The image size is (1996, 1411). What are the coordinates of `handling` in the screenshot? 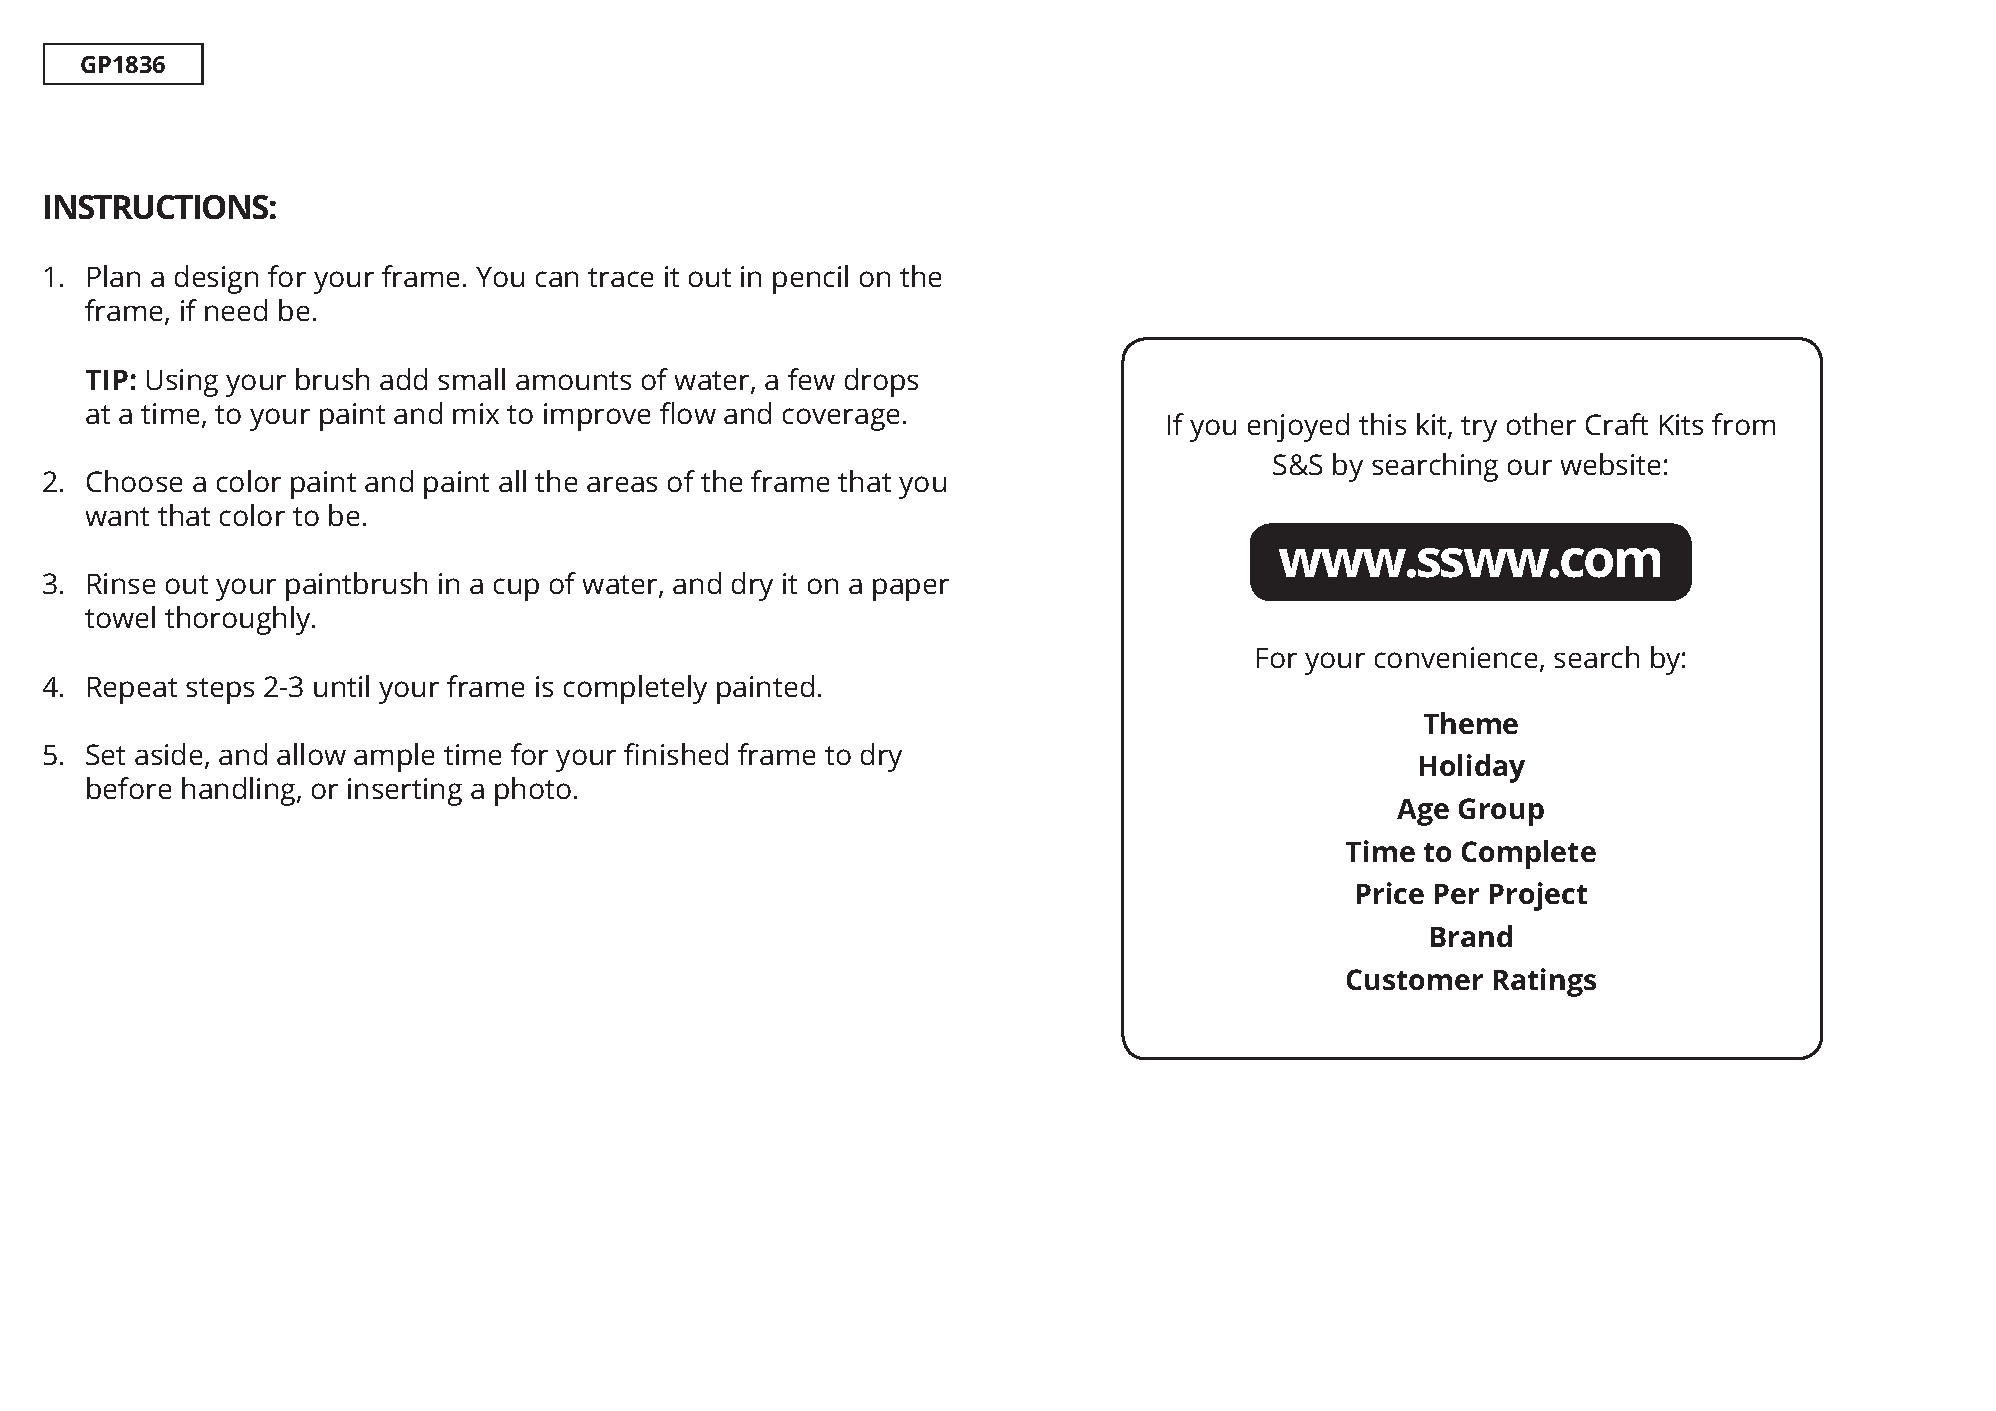 It's located at (240, 791).
